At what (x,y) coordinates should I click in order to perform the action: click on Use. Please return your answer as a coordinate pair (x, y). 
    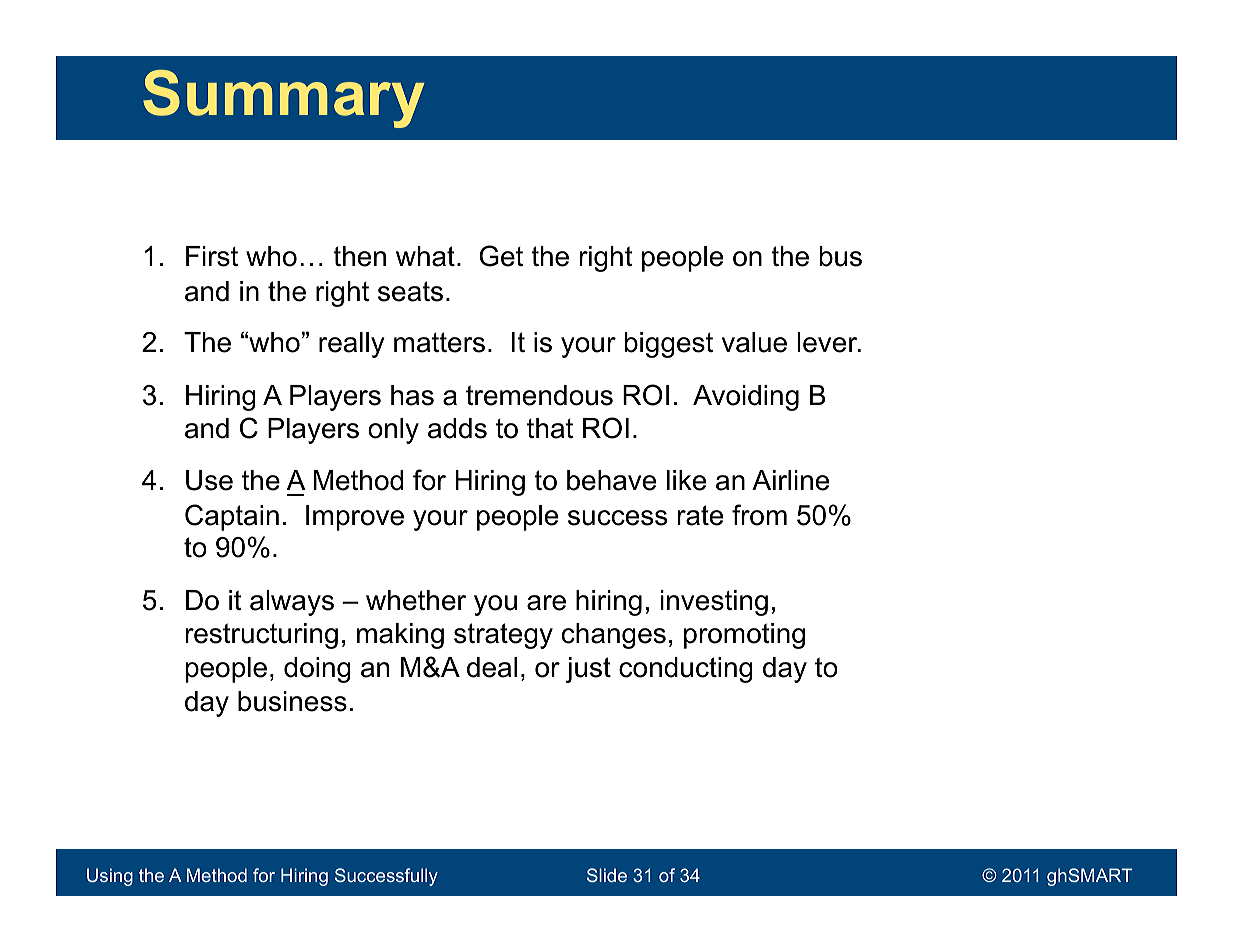
    Looking at the image, I should click on (209, 480).
